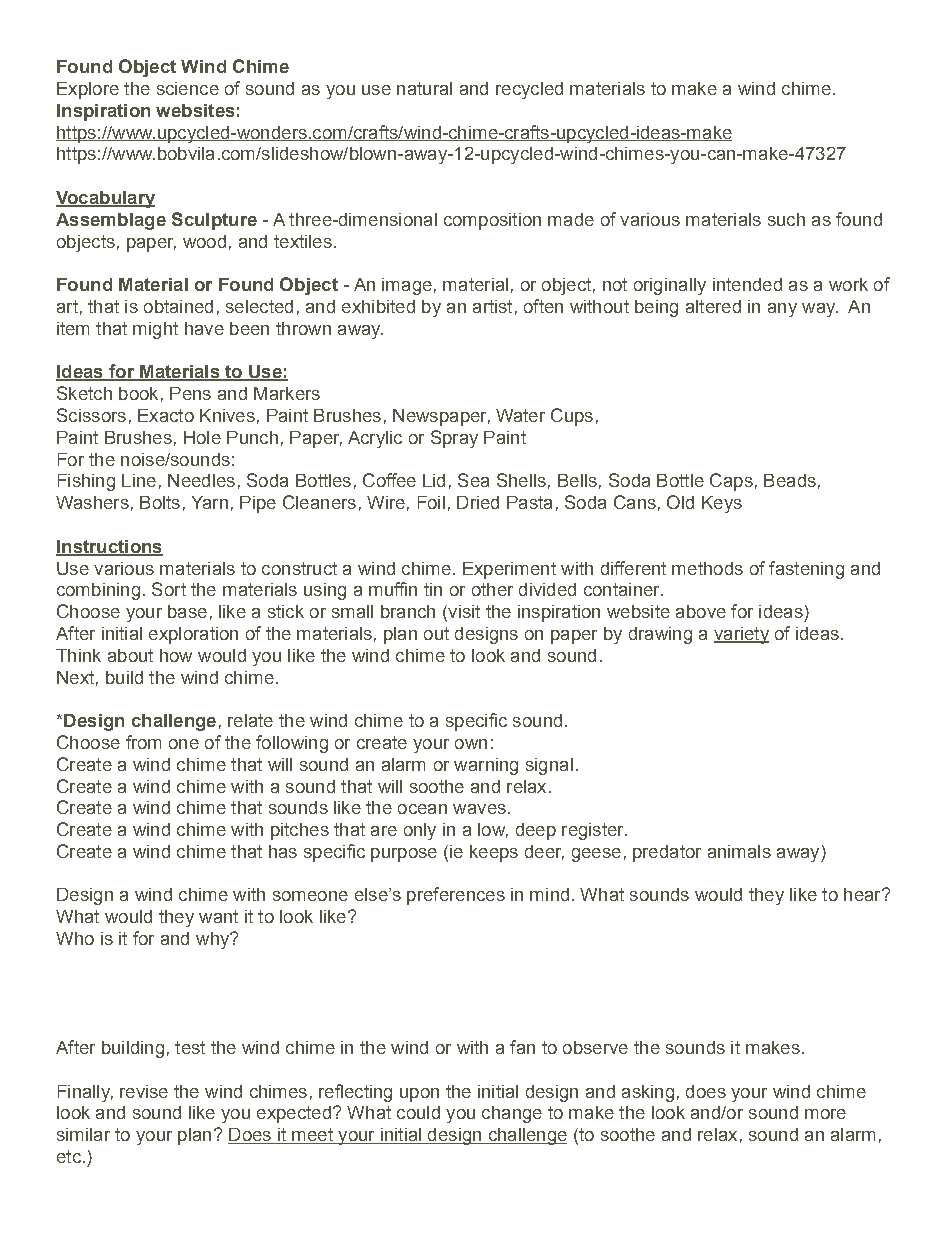  I want to click on Spray, so click(454, 439).
